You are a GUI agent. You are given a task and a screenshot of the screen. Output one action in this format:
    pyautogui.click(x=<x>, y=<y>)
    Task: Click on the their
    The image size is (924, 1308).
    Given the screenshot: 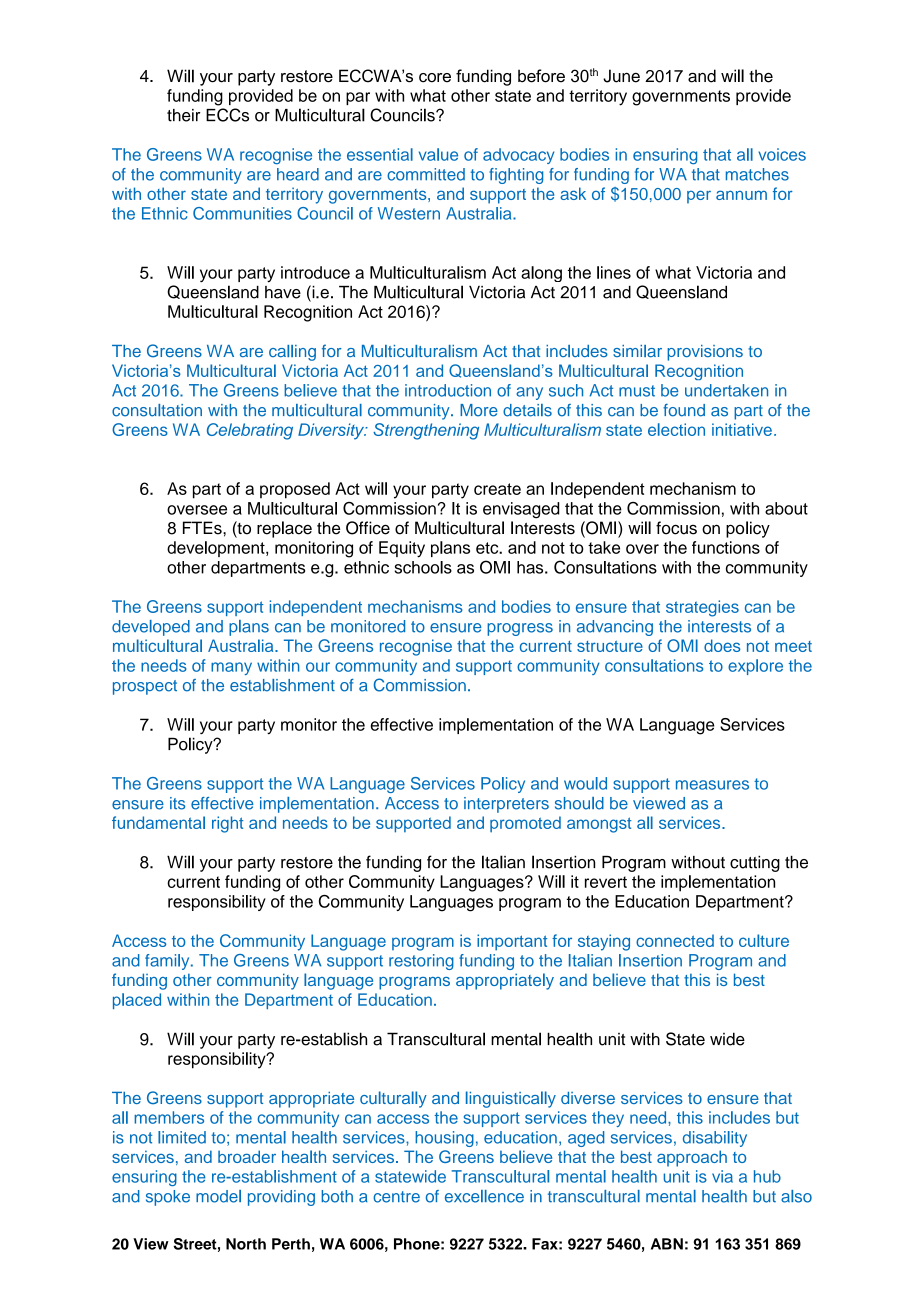 What is the action you would take?
    pyautogui.click(x=183, y=115)
